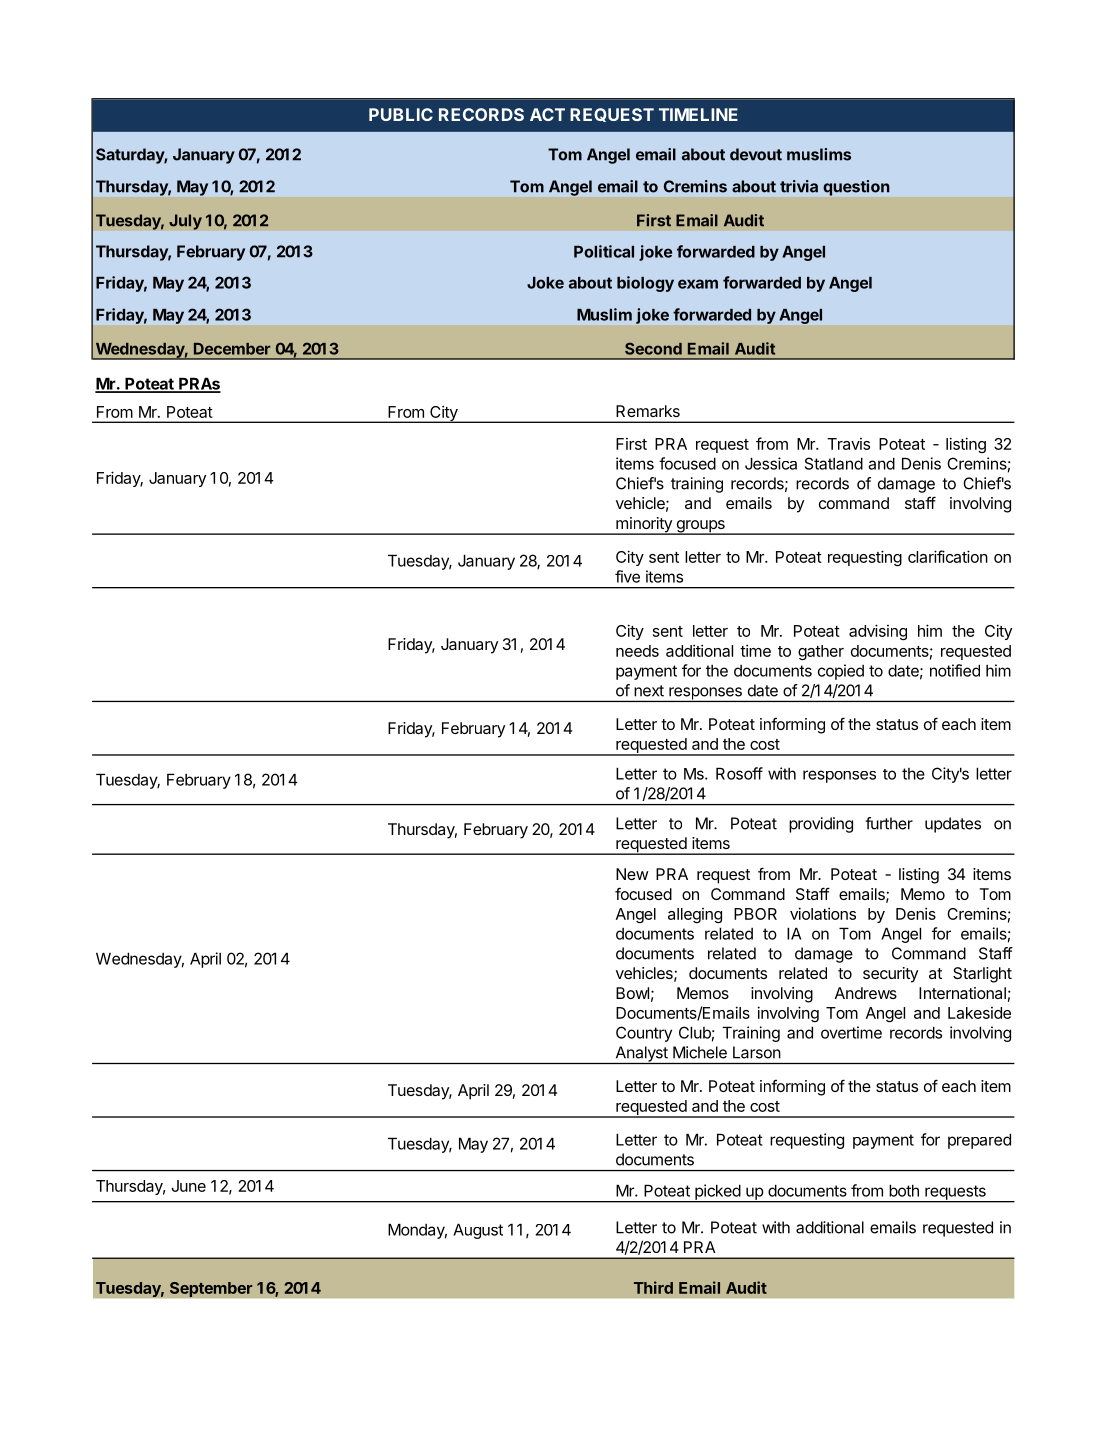 The image size is (1109, 1436). I want to click on copied, so click(841, 672).
